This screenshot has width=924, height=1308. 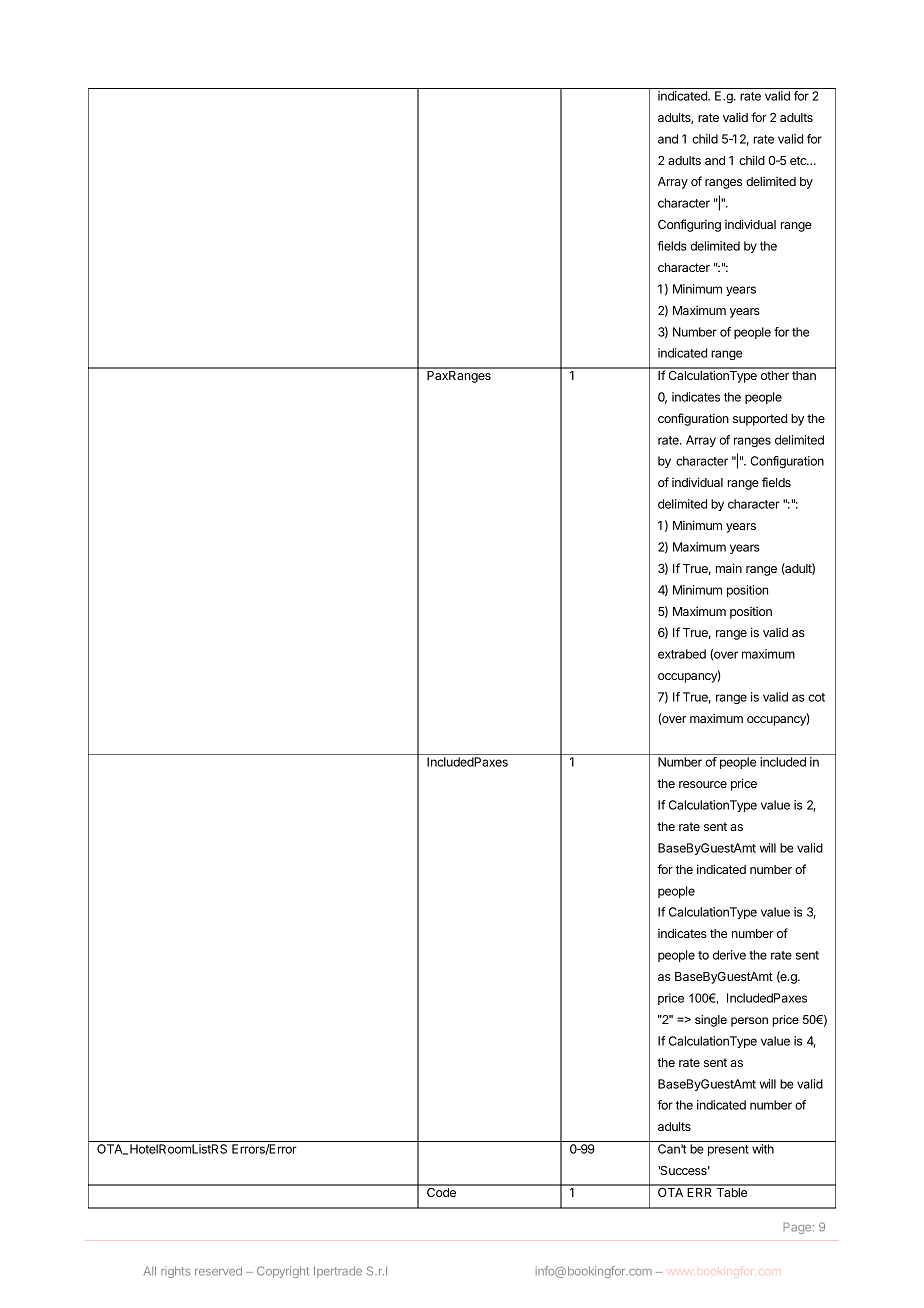 What do you see at coordinates (798, 1228) in the screenshot?
I see `Page` at bounding box center [798, 1228].
